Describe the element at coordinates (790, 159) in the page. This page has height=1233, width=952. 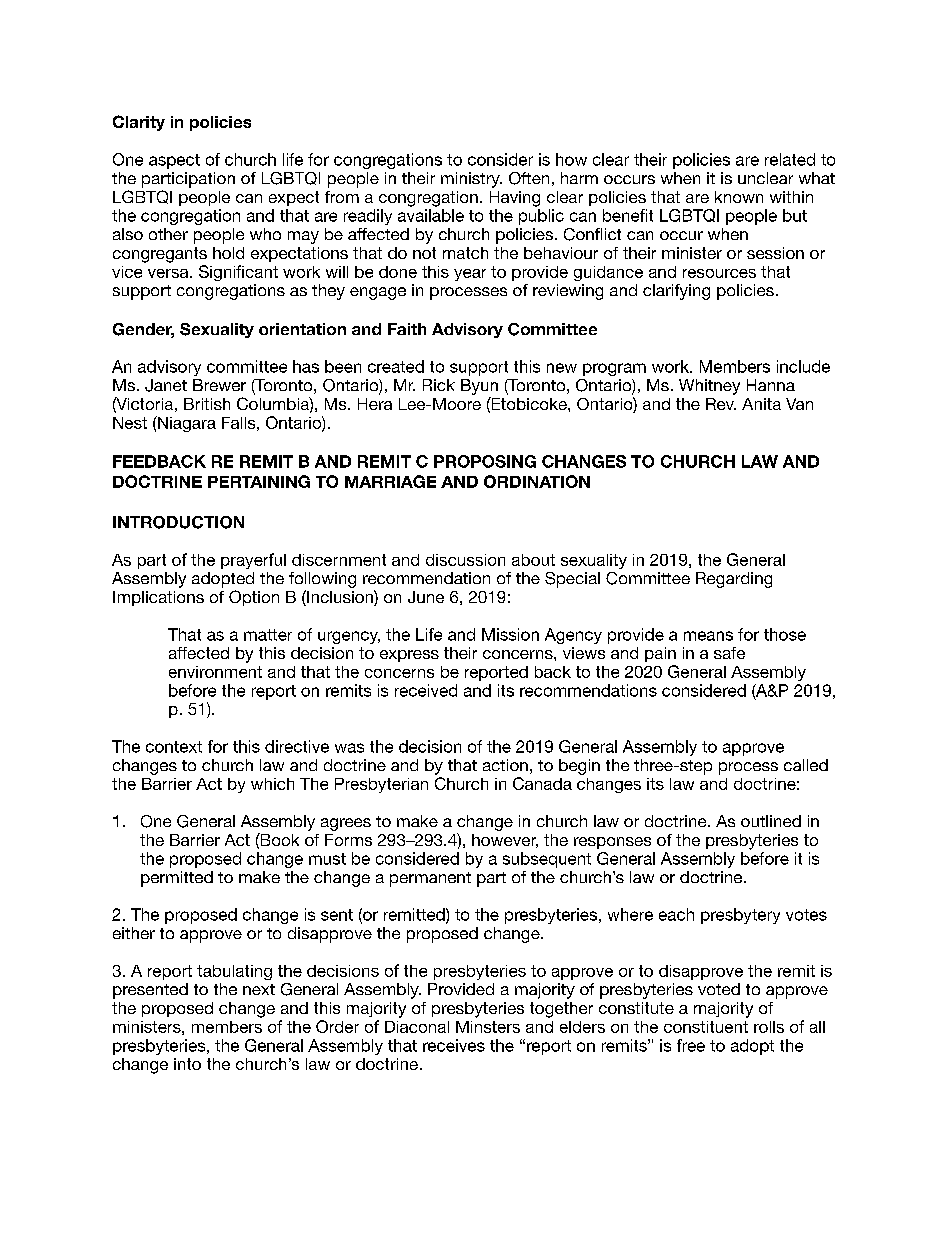
I see `related` at that location.
